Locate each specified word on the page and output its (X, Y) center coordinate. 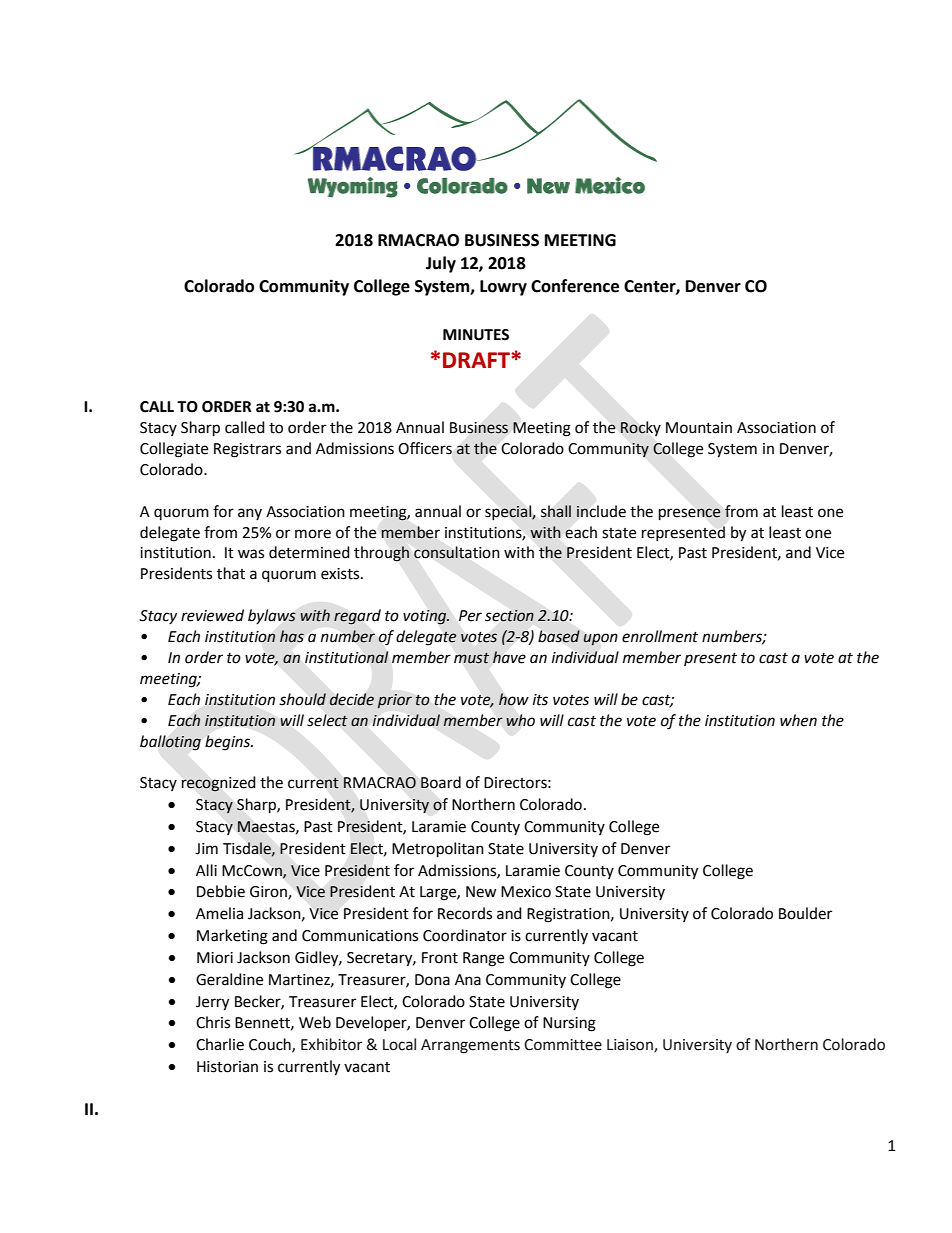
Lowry (503, 288)
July (441, 264)
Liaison (631, 1046)
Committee (563, 1045)
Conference (575, 286)
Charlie (220, 1044)
